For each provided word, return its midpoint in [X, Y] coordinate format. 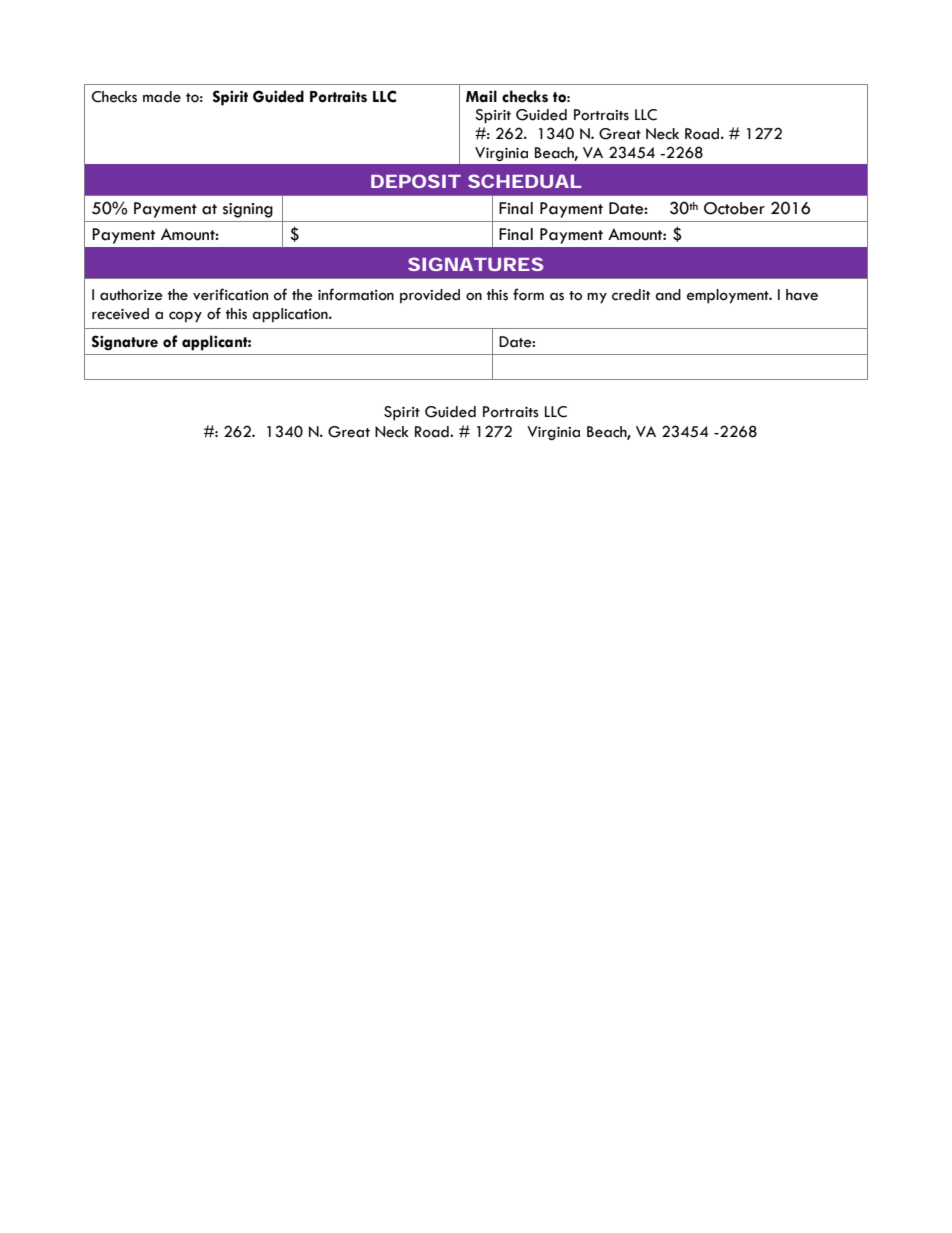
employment [729, 296]
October [734, 208]
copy [185, 317]
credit [631, 295]
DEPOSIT [416, 181]
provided [430, 296]
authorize [131, 295]
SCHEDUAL [524, 181]
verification [230, 294]
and [668, 295]
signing [248, 210]
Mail [481, 96]
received [120, 314]
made [162, 97]
